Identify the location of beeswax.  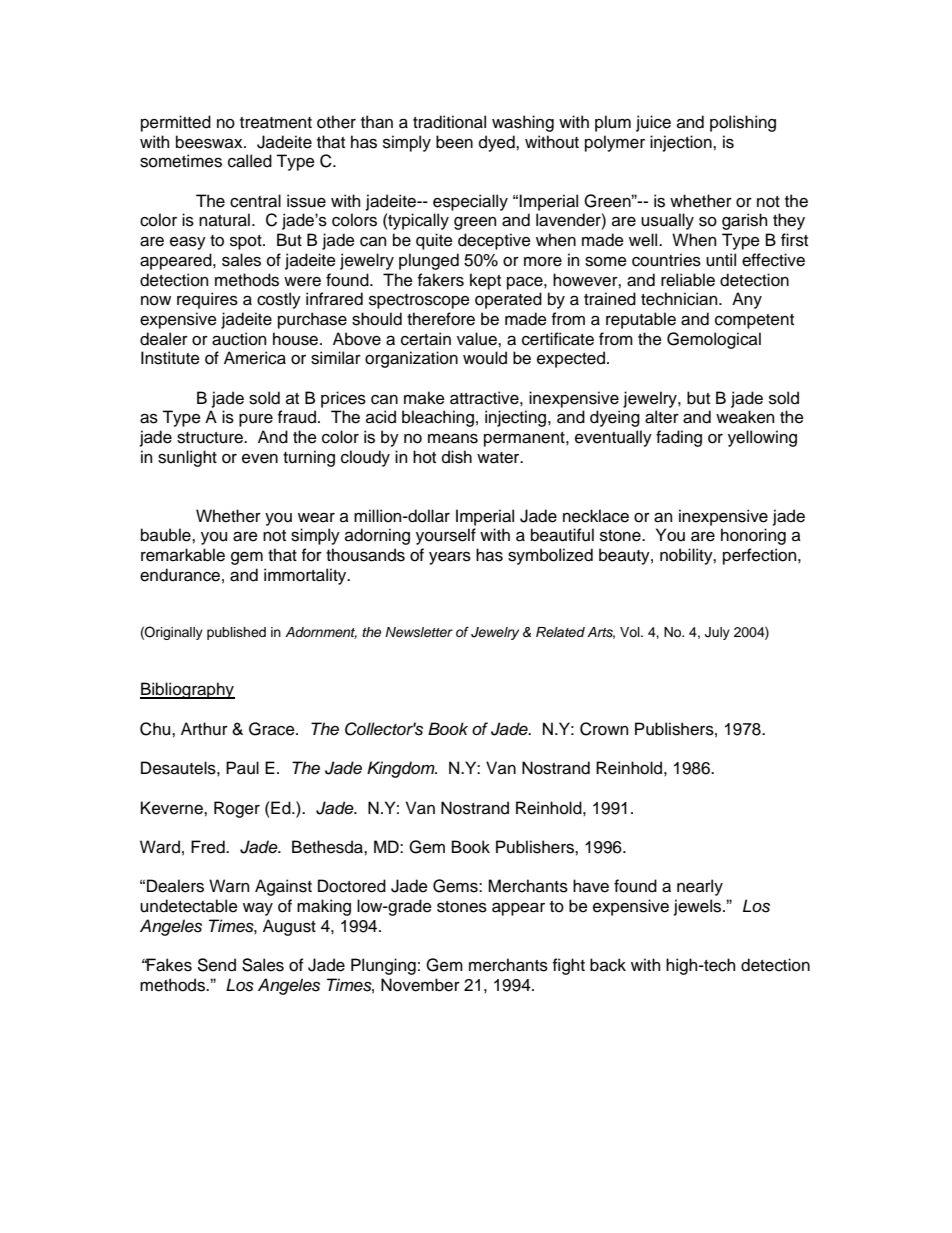
(210, 142).
